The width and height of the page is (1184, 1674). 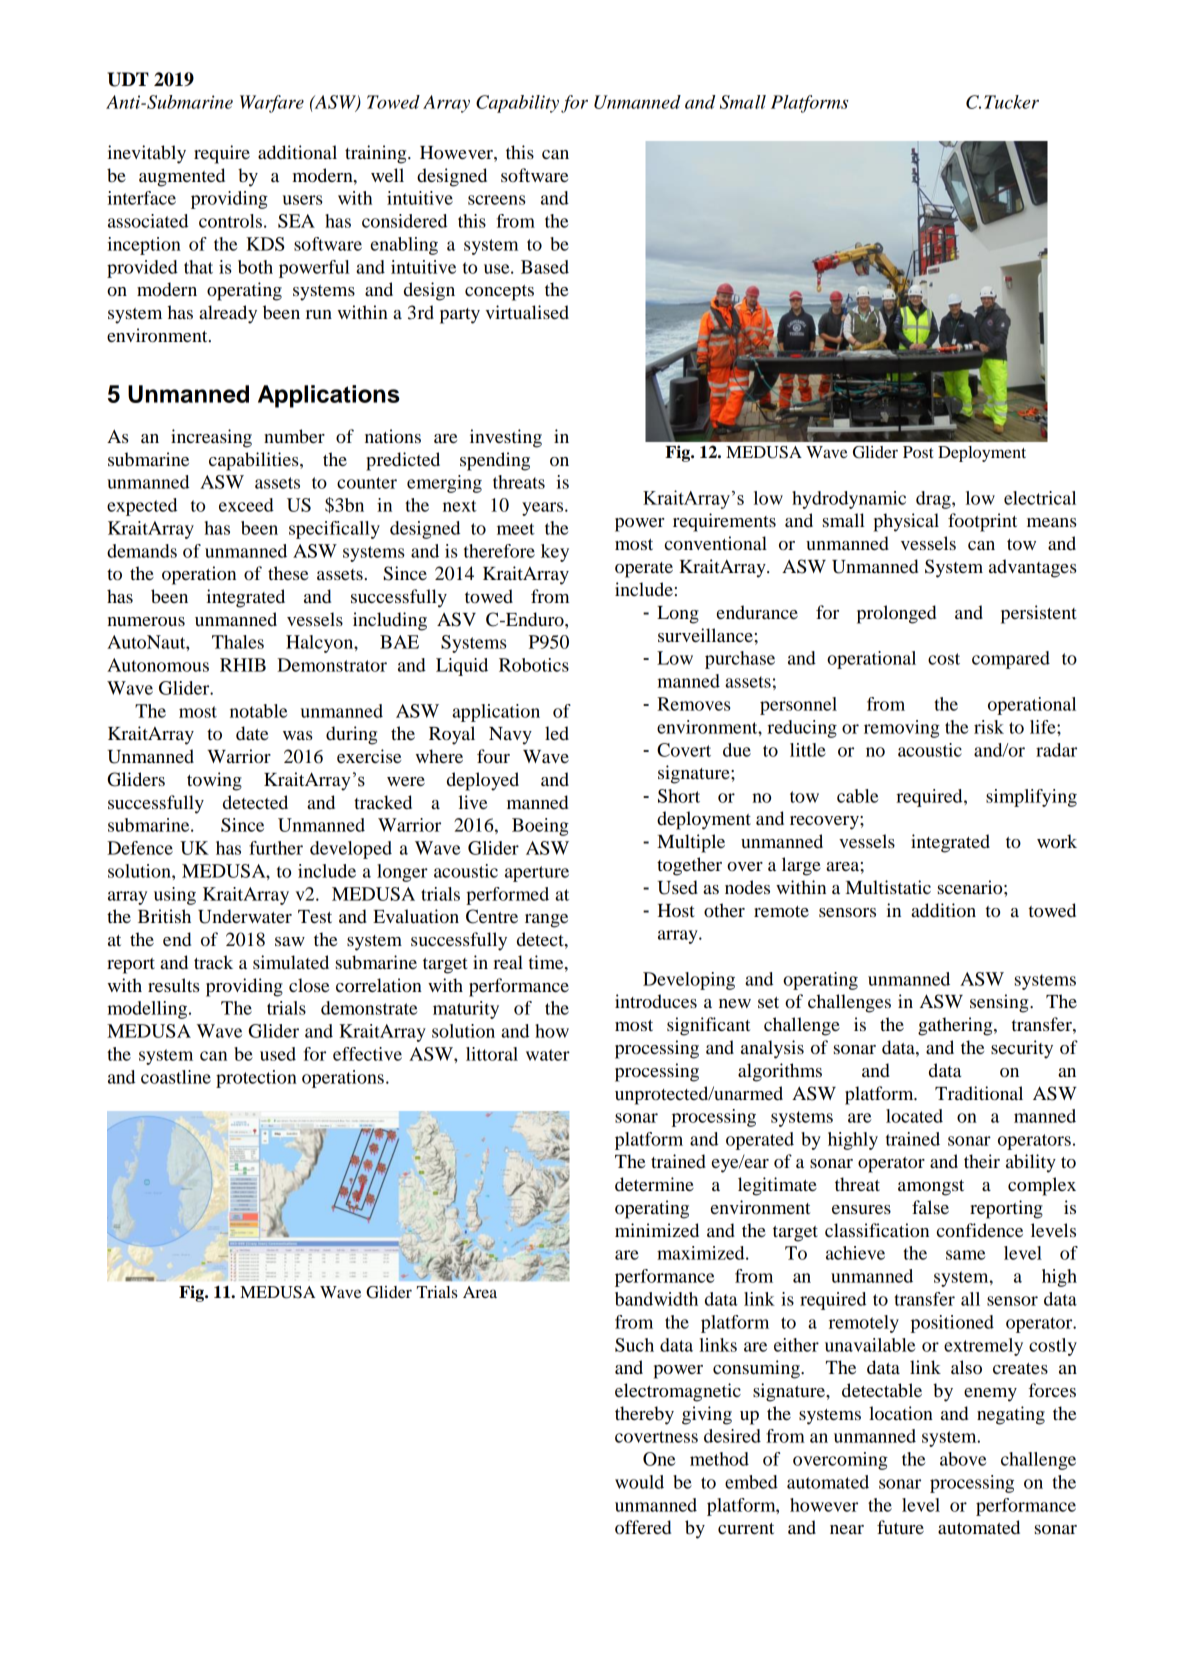 What do you see at coordinates (918, 452) in the page?
I see `Post` at bounding box center [918, 452].
